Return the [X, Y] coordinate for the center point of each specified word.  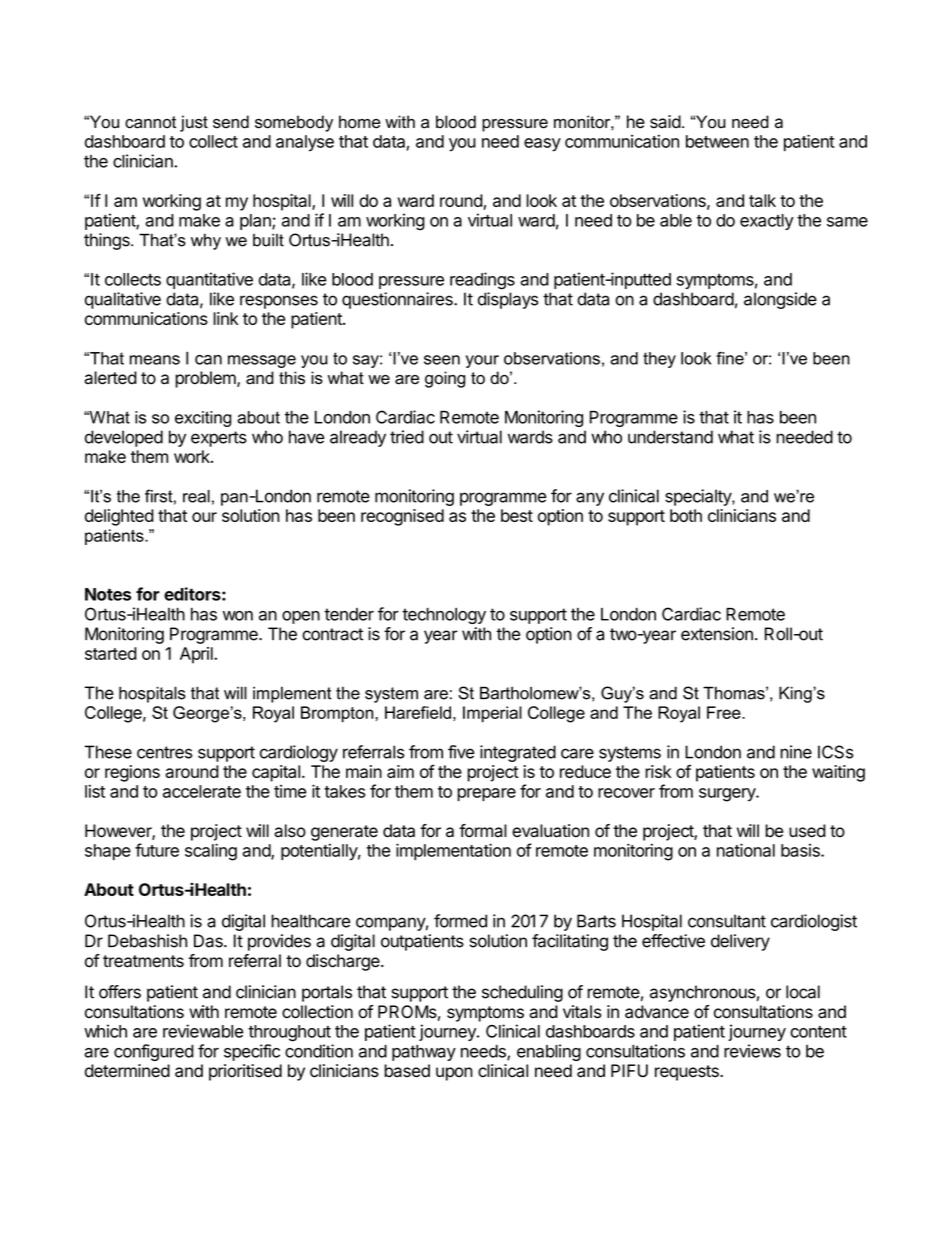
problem [206, 379]
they [659, 360]
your [482, 361]
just [194, 123]
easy [542, 145]
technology [444, 616]
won [238, 616]
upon [454, 1074]
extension [717, 634]
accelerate [202, 791]
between [717, 141]
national [746, 850]
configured [154, 1052]
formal [483, 831]
